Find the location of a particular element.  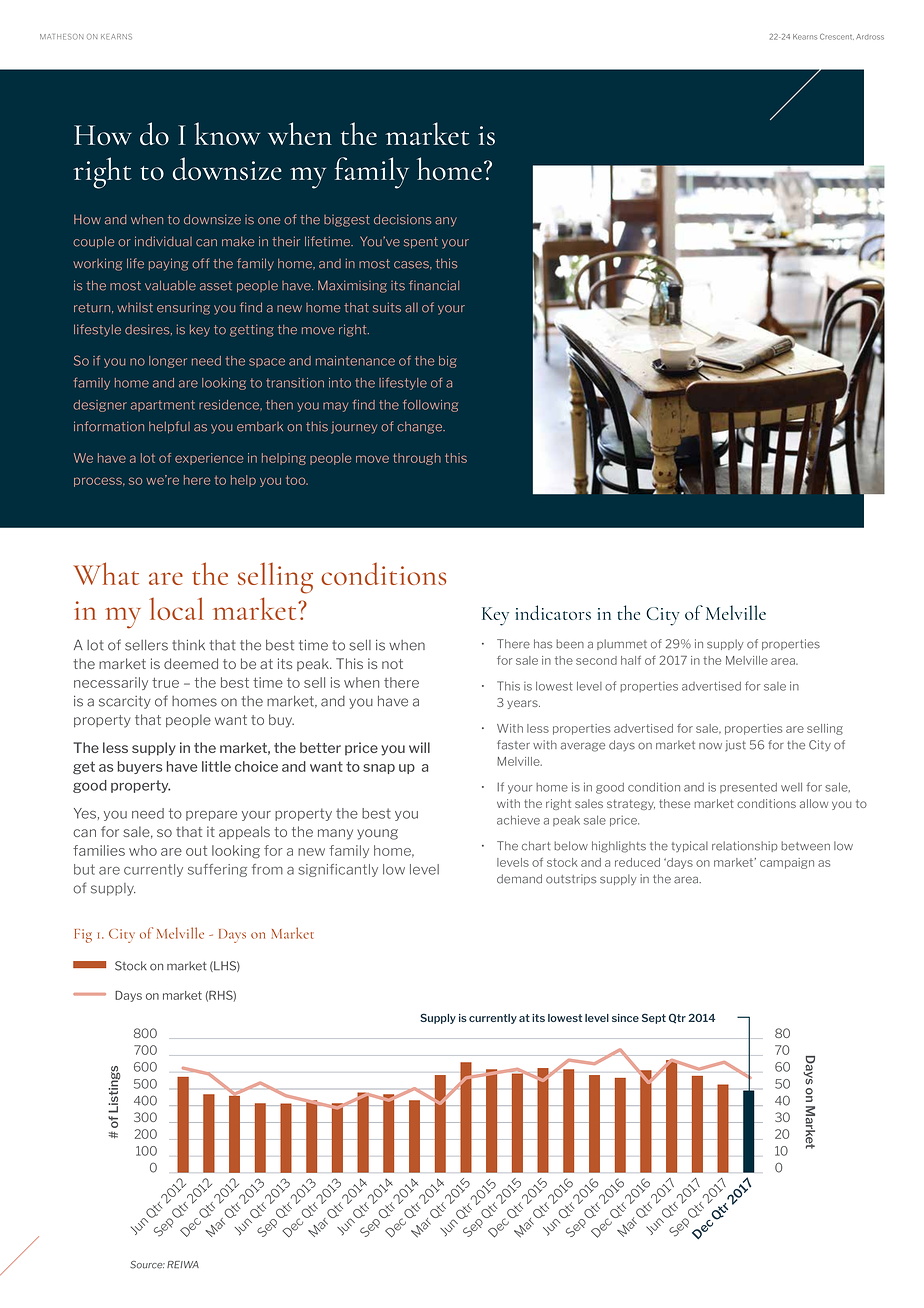

not is located at coordinates (392, 664).
